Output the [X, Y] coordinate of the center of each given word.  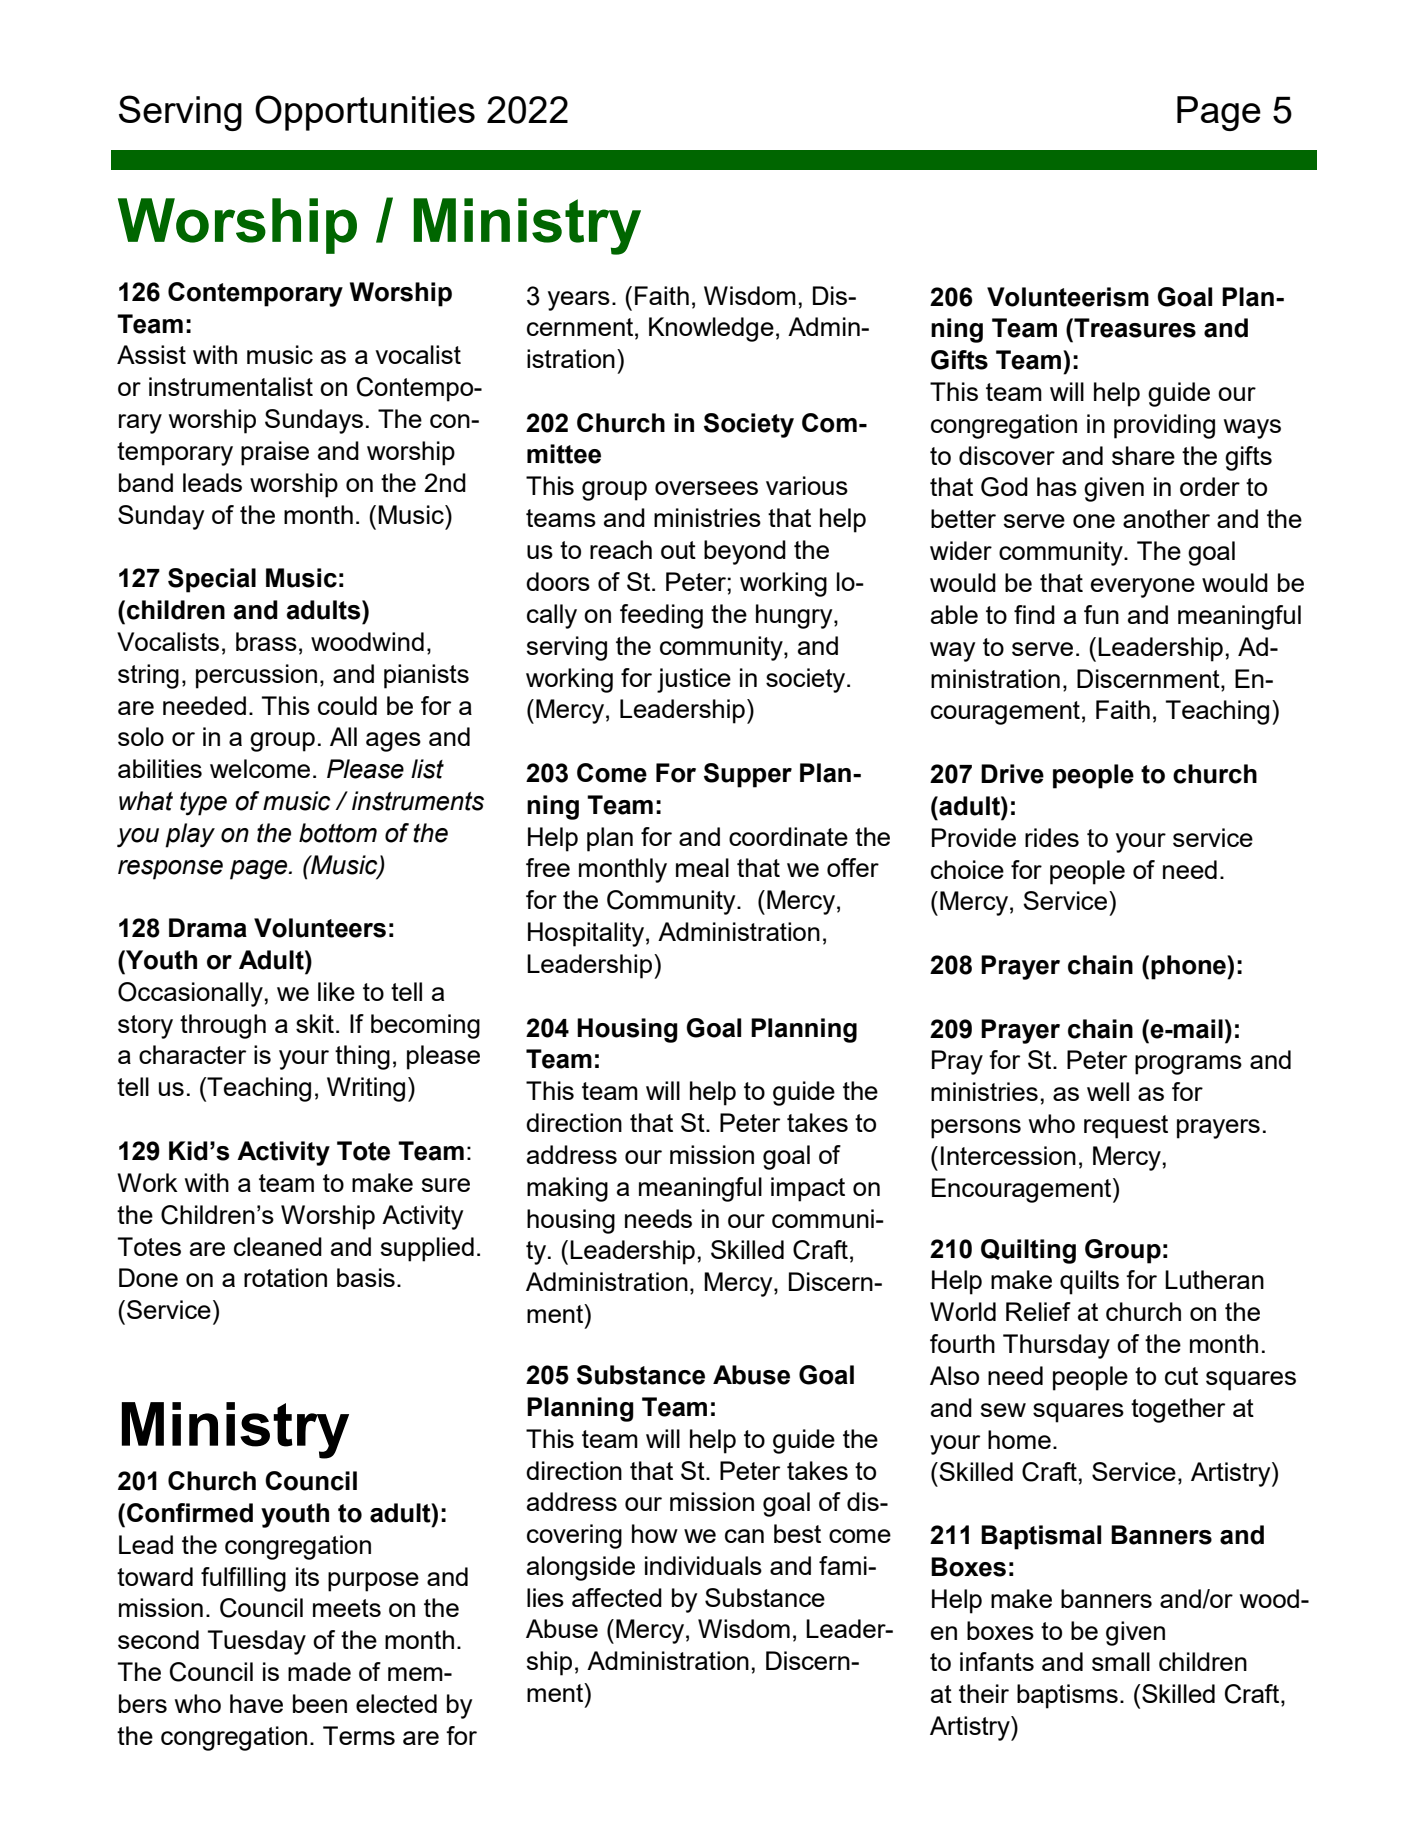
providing [1164, 426]
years [579, 301]
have [256, 1703]
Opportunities [365, 113]
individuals [703, 1565]
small [1121, 1661]
